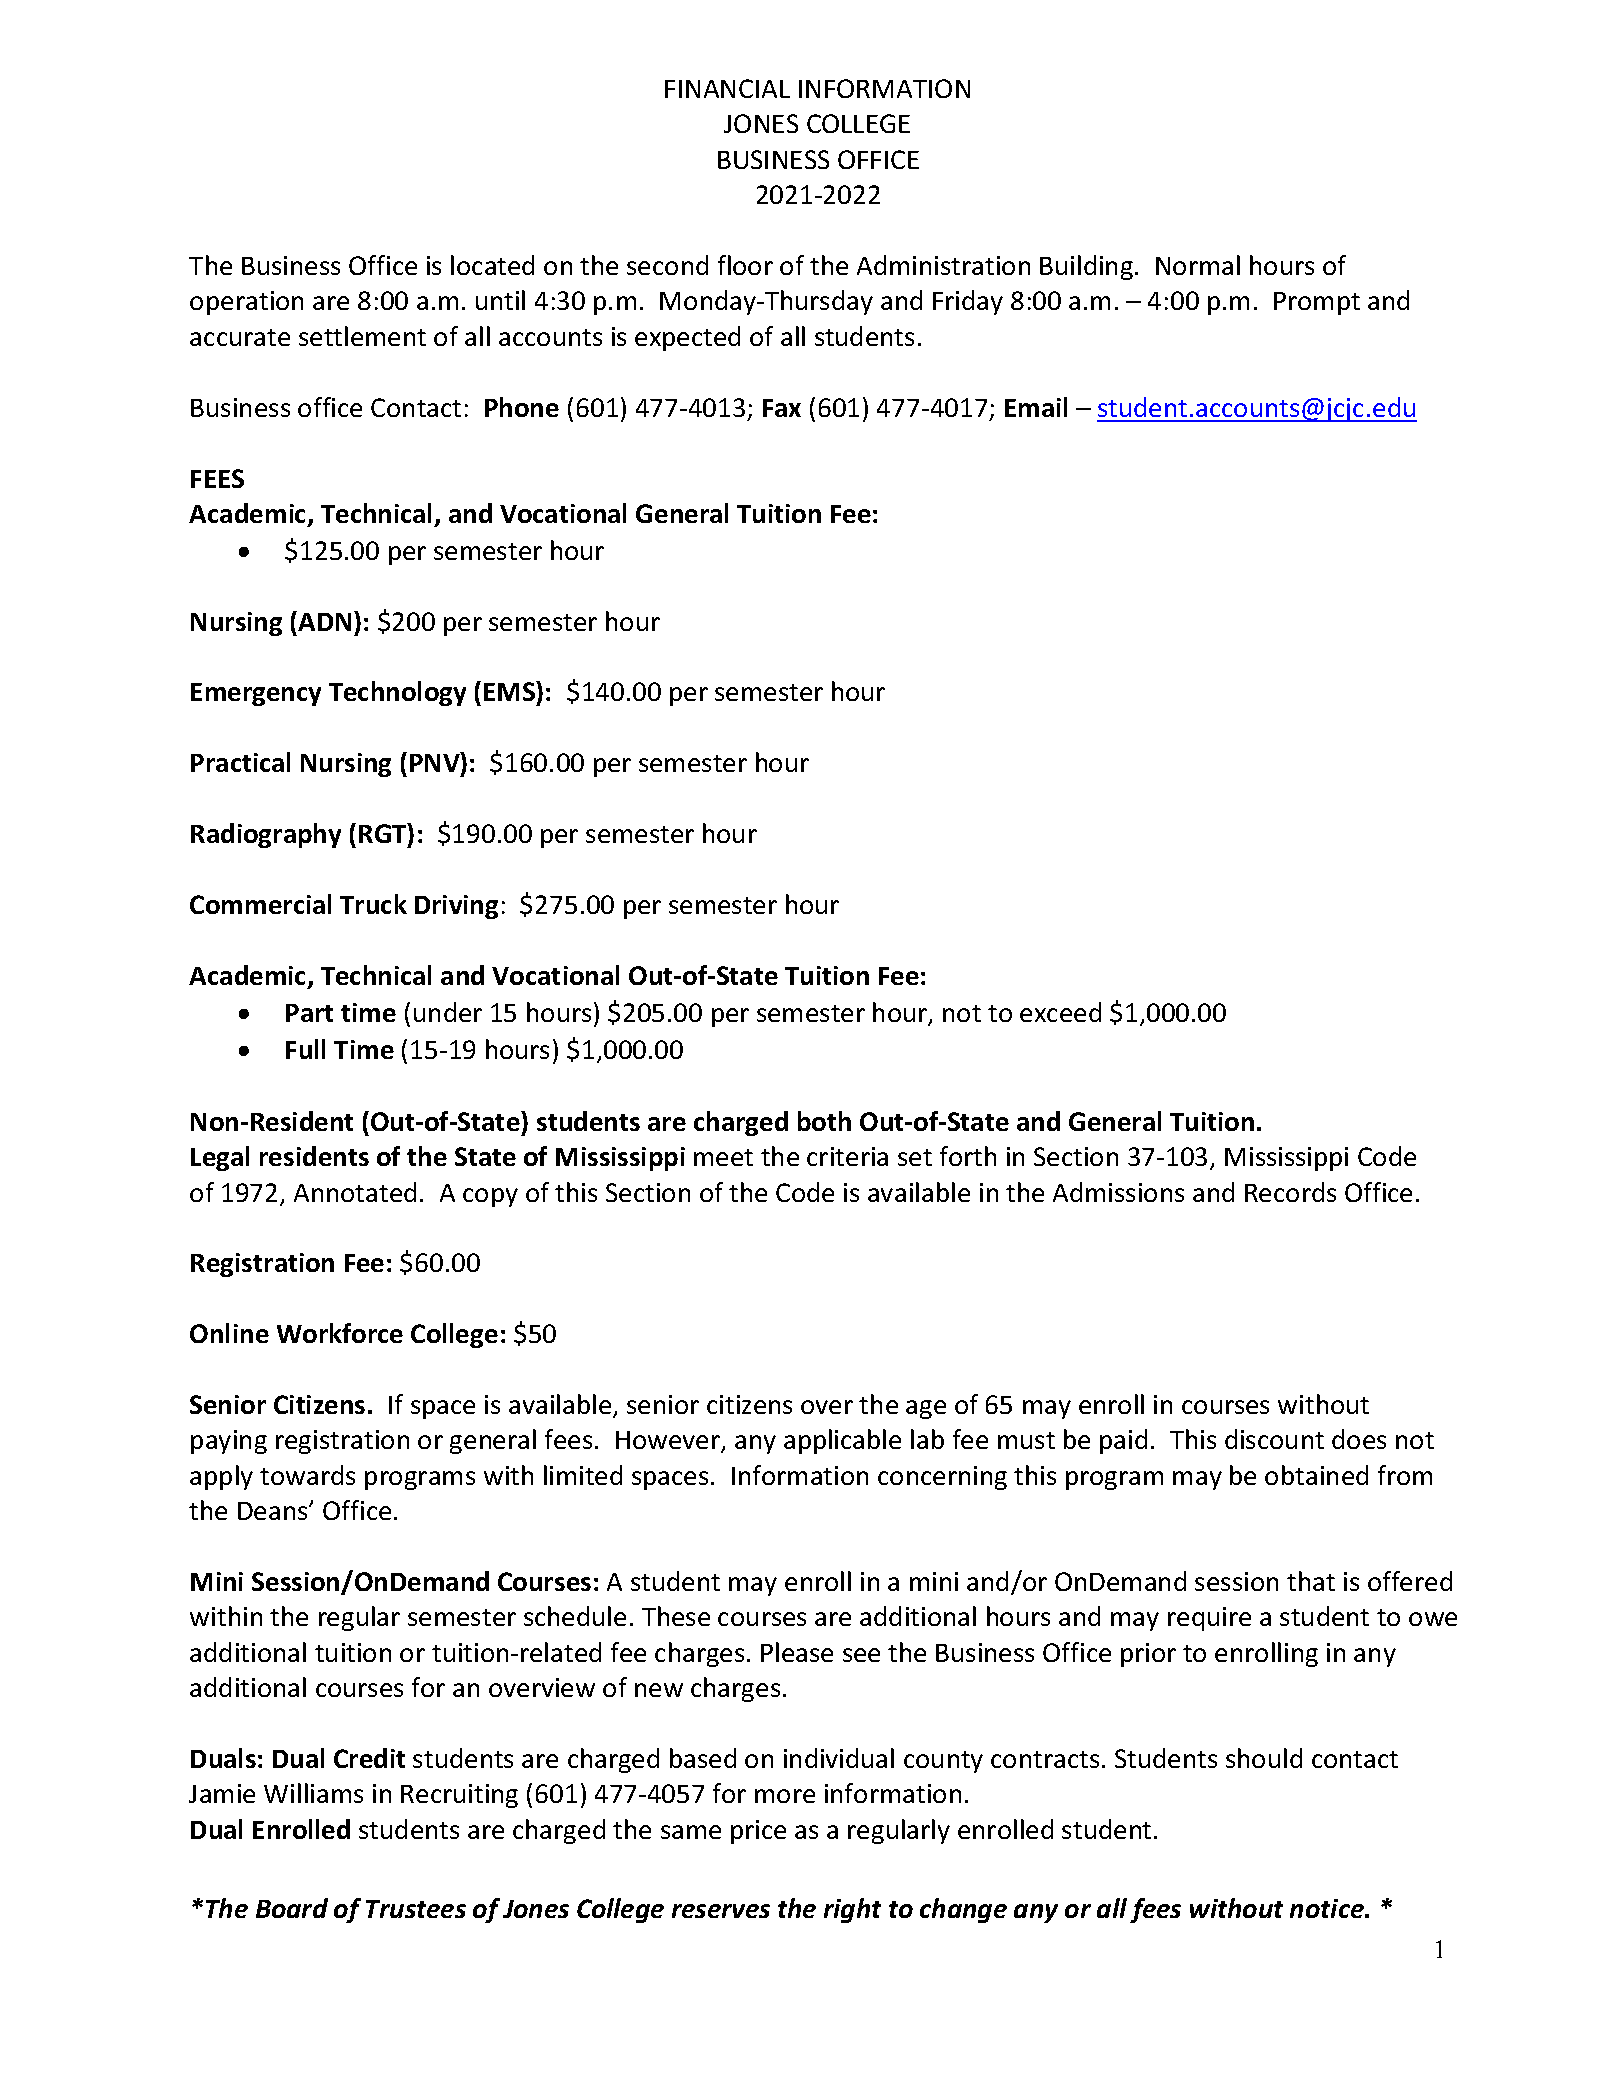  Describe the element at coordinates (1264, 1758) in the page. I see `should` at that location.
